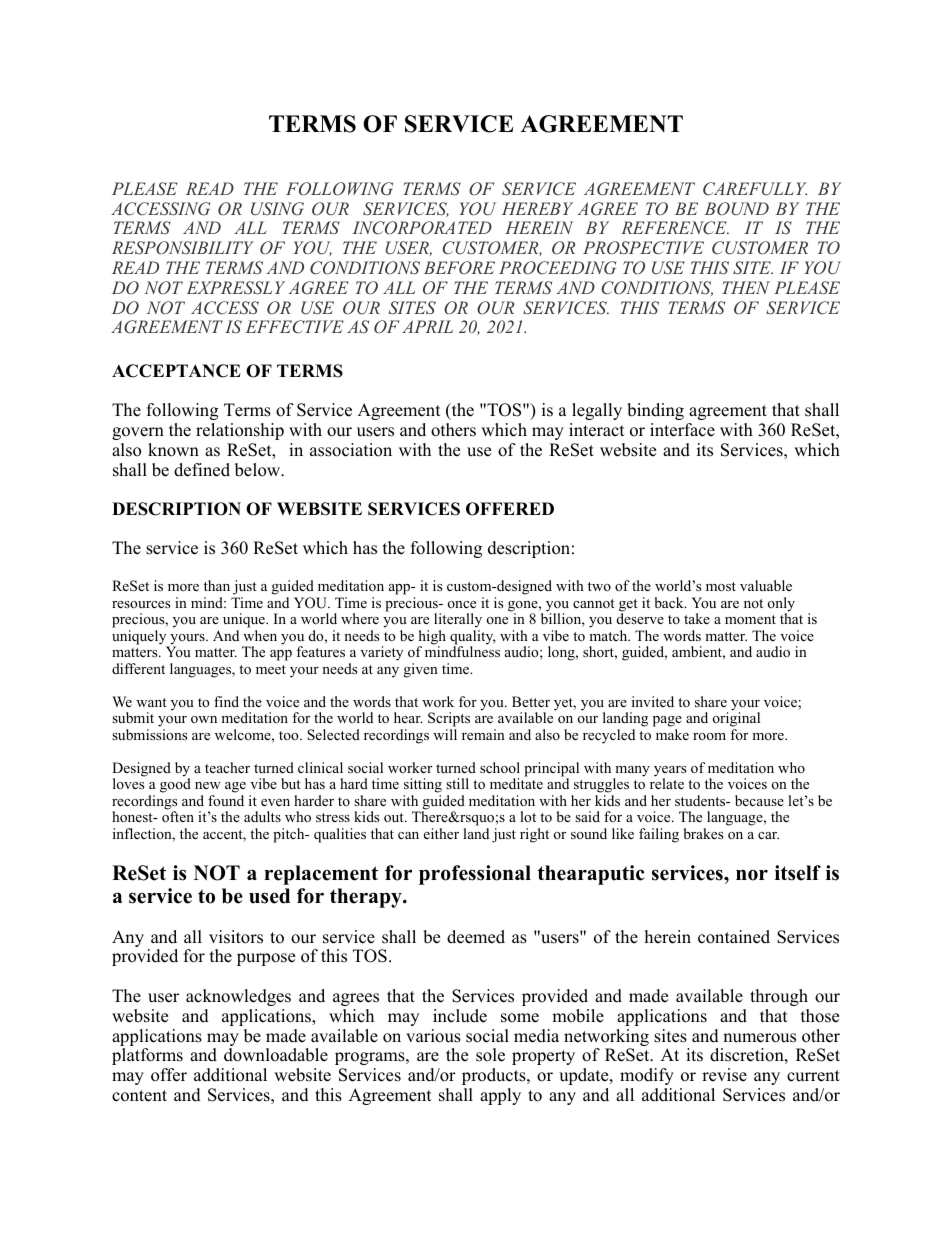 The width and height of the screenshot is (952, 1233). What do you see at coordinates (750, 620) in the screenshot?
I see `moment` at bounding box center [750, 620].
